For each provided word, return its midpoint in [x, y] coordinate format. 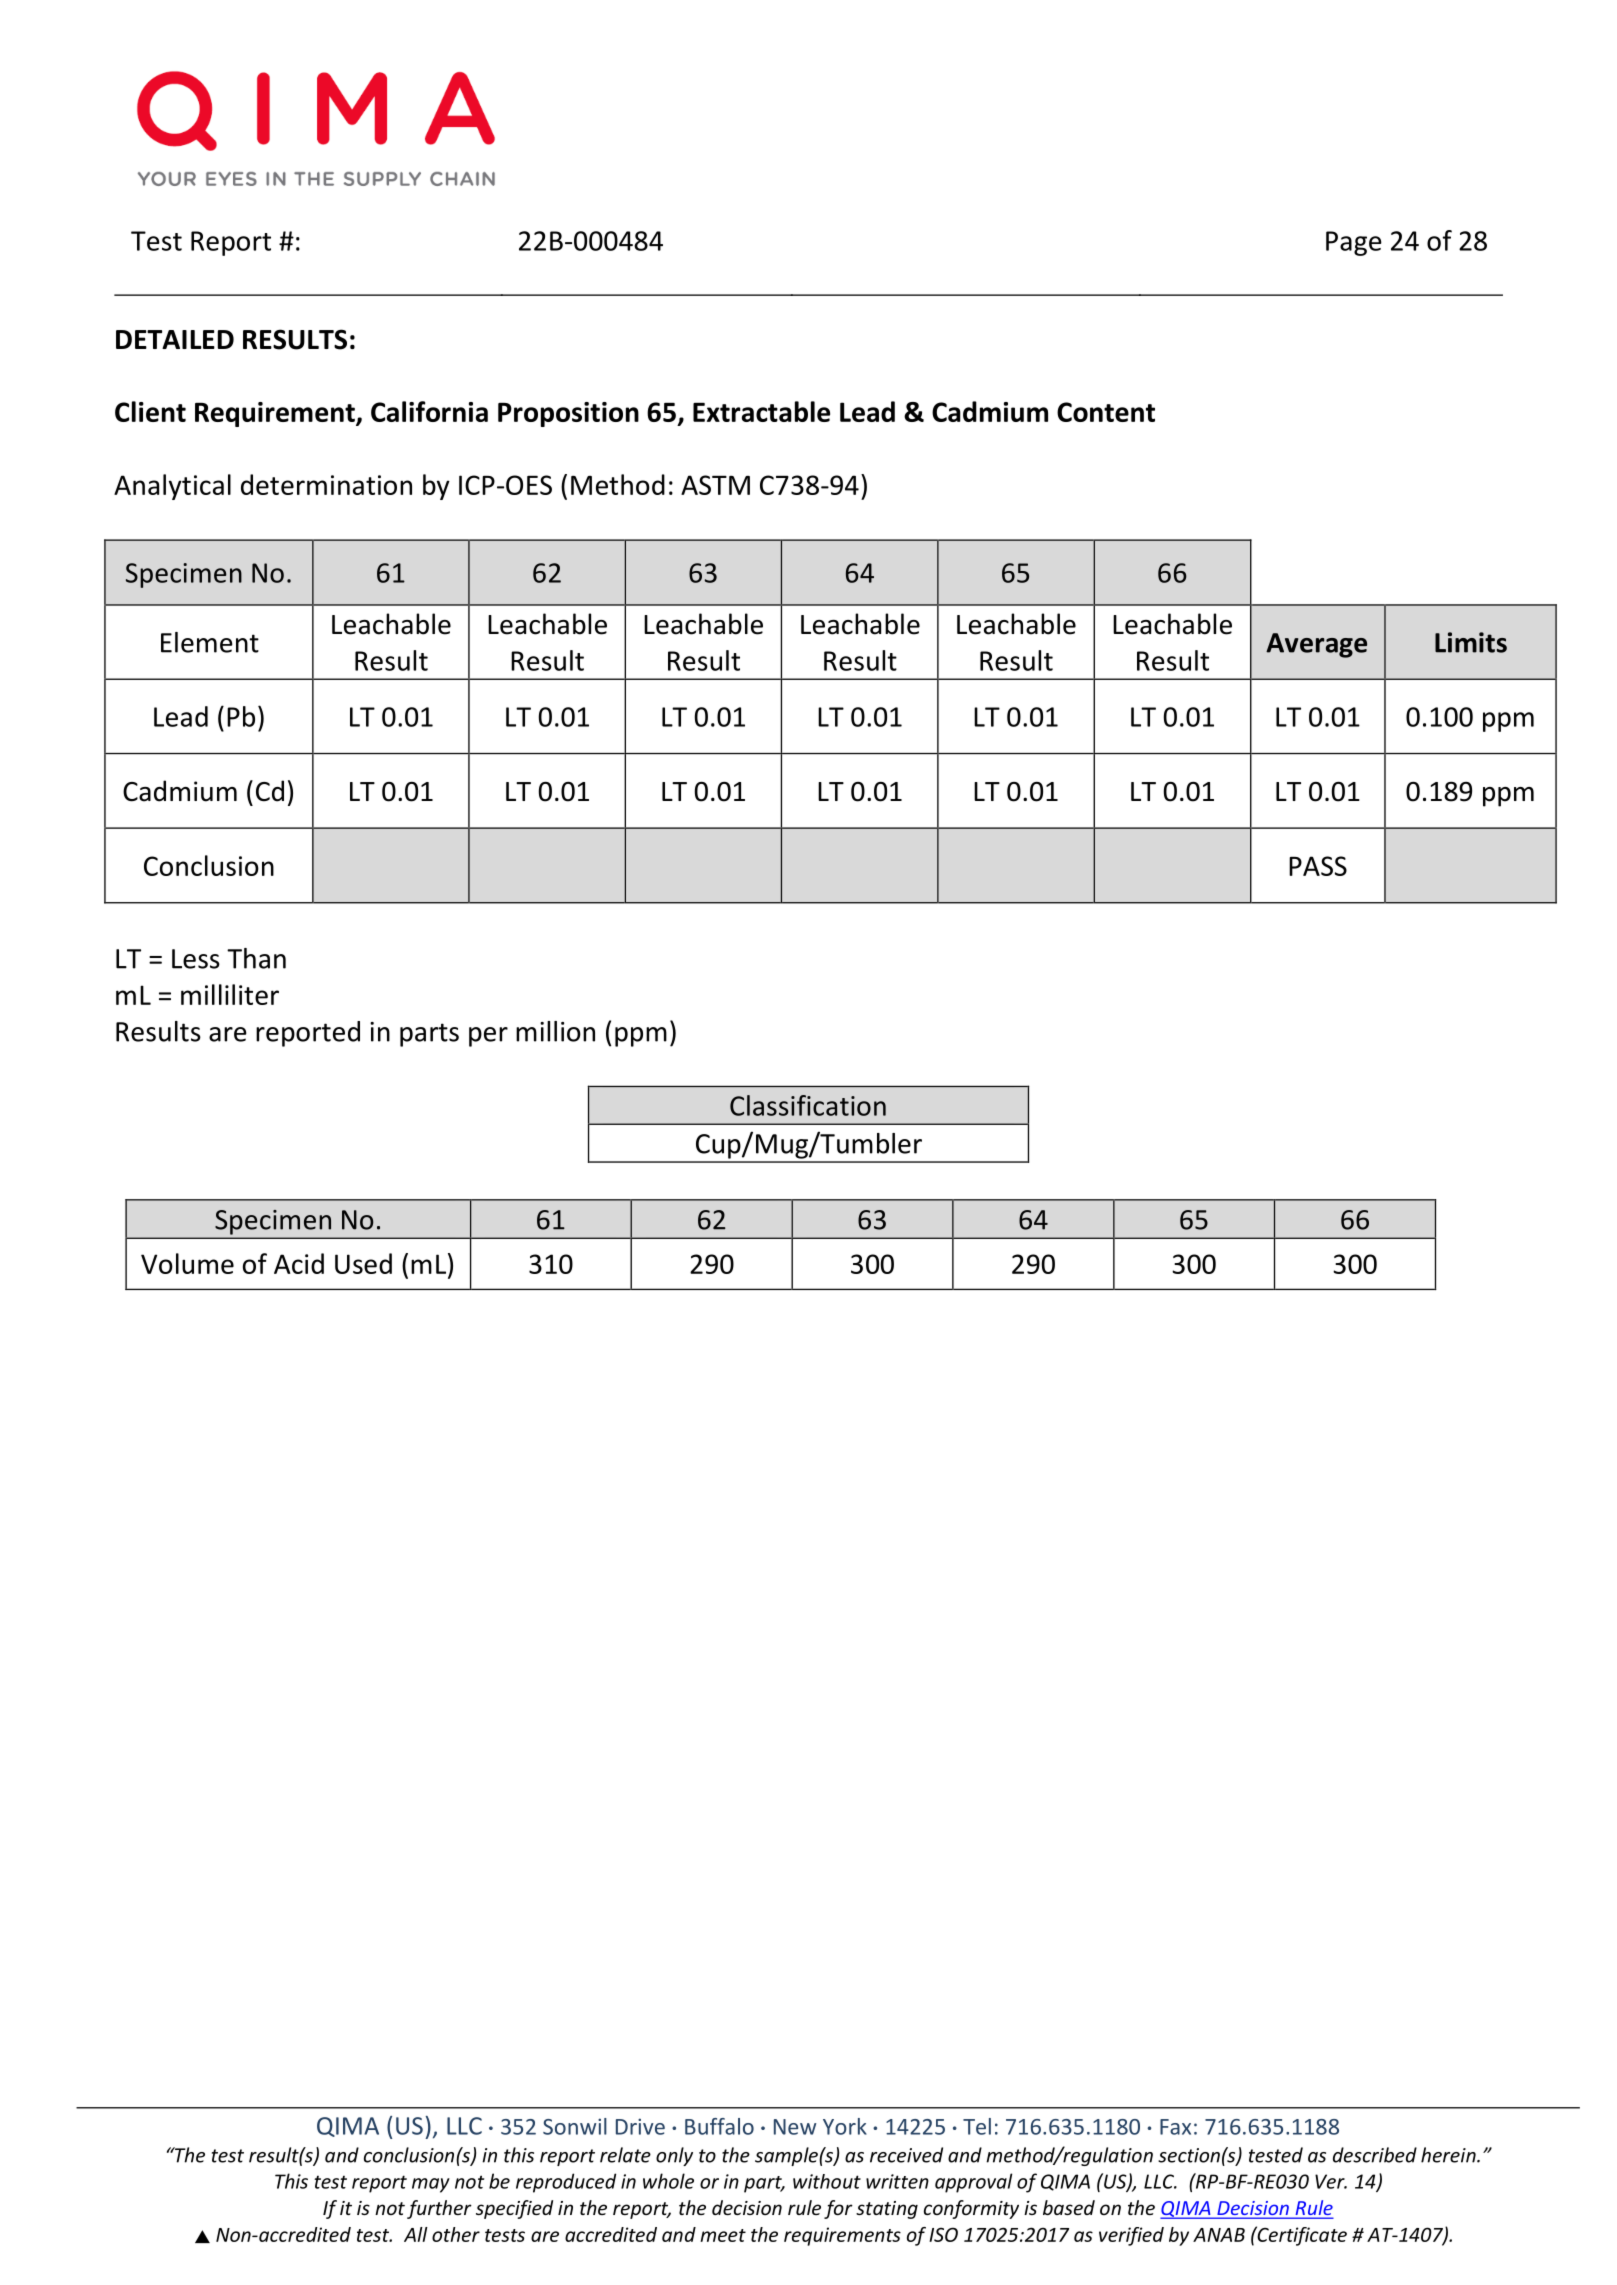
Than [256, 958]
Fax [1175, 2127]
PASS [1318, 866]
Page [1354, 243]
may [431, 2185]
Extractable [761, 411]
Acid [299, 1263]
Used [363, 1263]
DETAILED [175, 339]
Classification [808, 1105]
